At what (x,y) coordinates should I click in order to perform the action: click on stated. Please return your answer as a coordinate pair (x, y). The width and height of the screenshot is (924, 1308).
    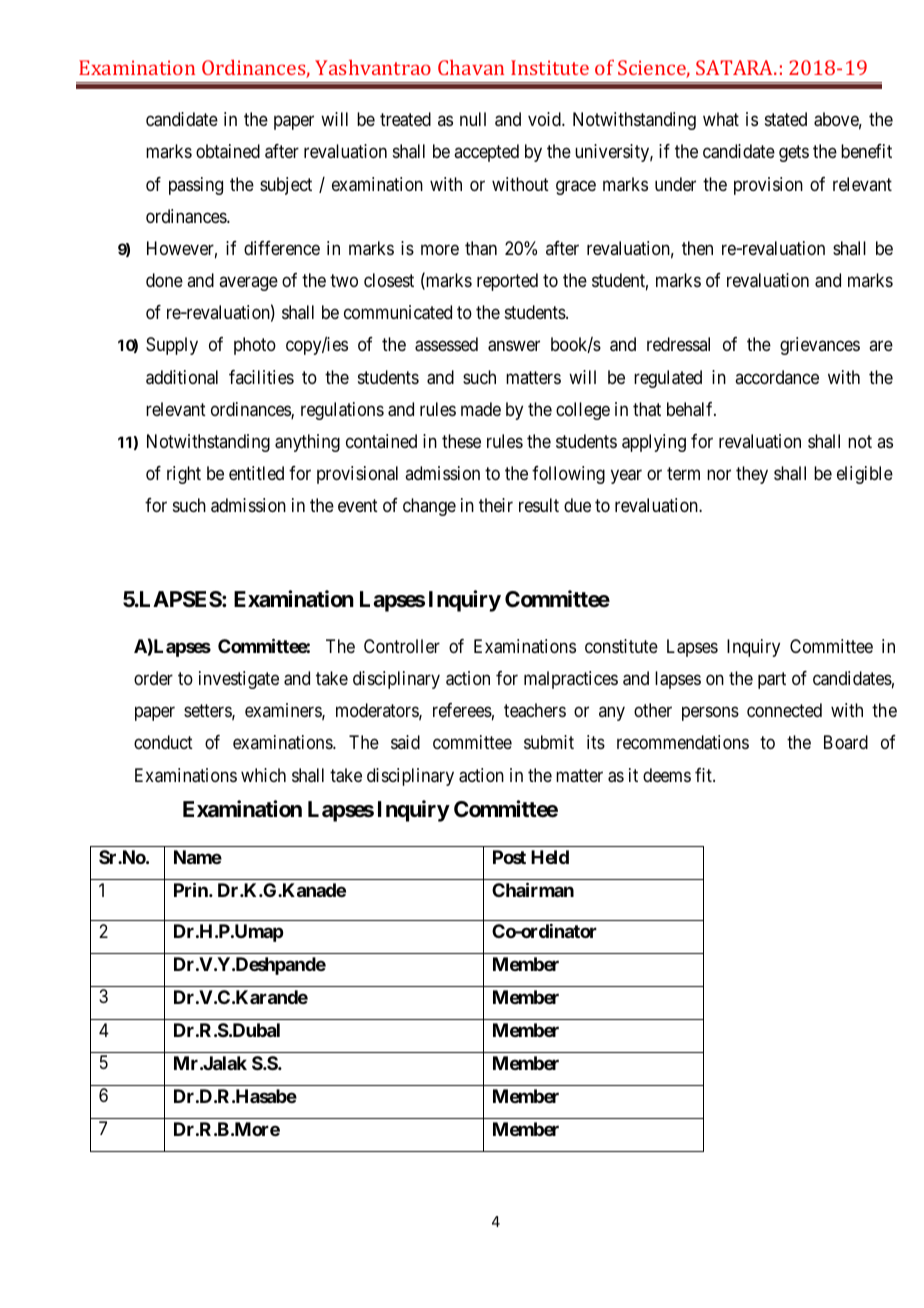
    Looking at the image, I should click on (786, 119).
